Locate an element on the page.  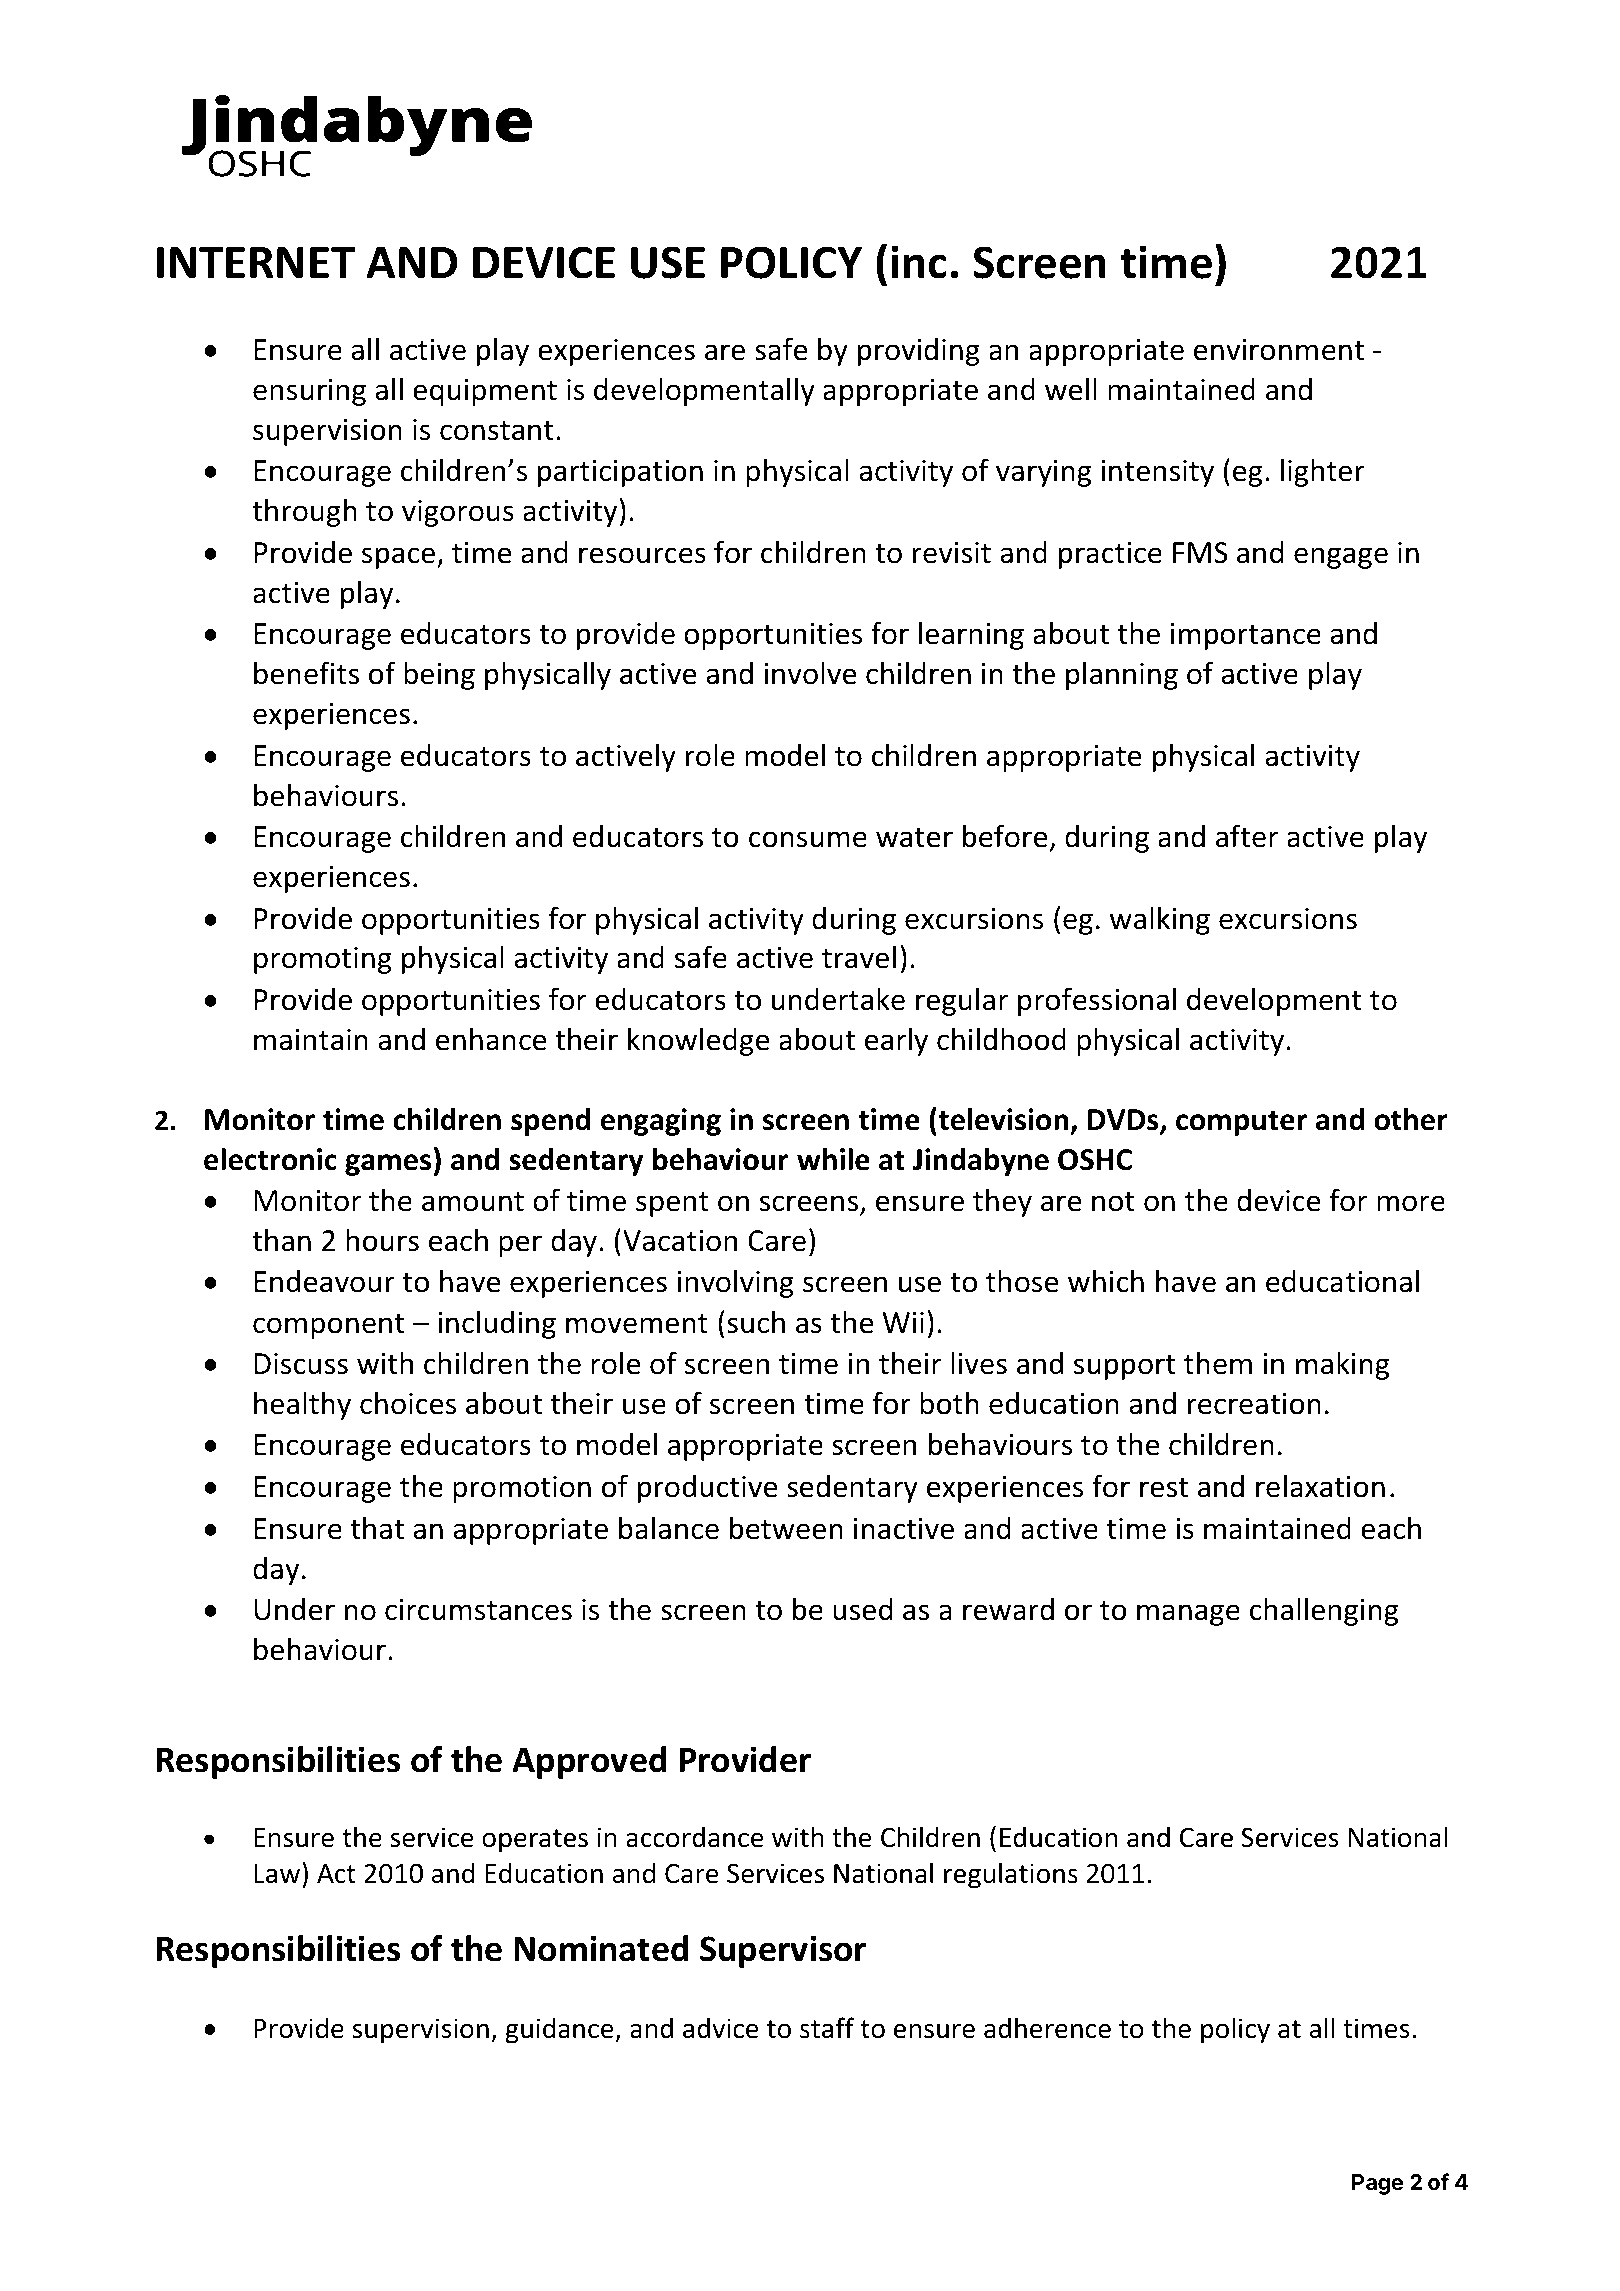
consume is located at coordinates (808, 839).
